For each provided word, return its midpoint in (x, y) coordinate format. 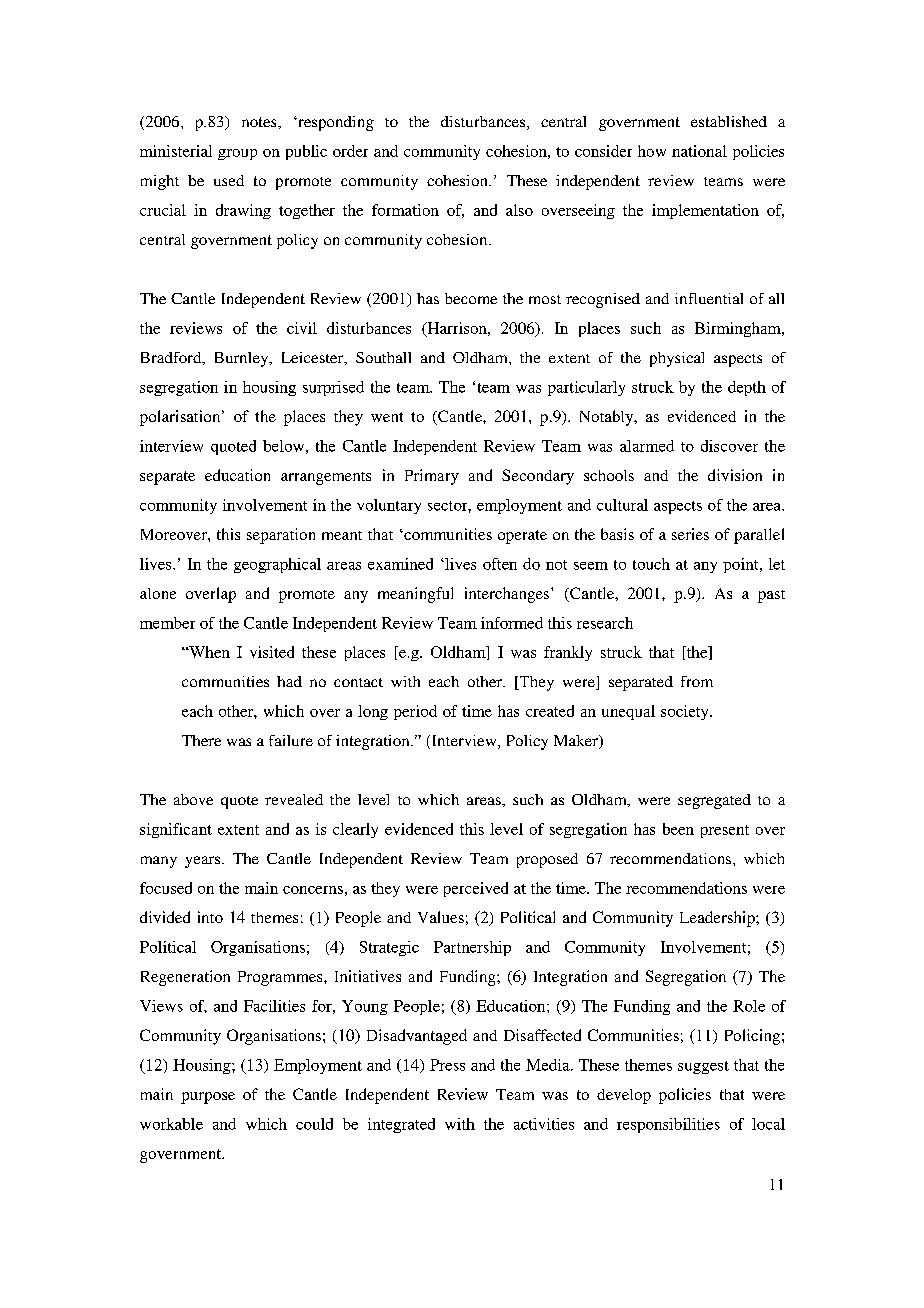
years (204, 862)
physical (677, 359)
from (697, 681)
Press (447, 1065)
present (725, 831)
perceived (476, 889)
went (387, 417)
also (519, 210)
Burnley (243, 359)
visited (272, 652)
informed (512, 623)
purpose (208, 1098)
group (237, 154)
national (699, 151)
